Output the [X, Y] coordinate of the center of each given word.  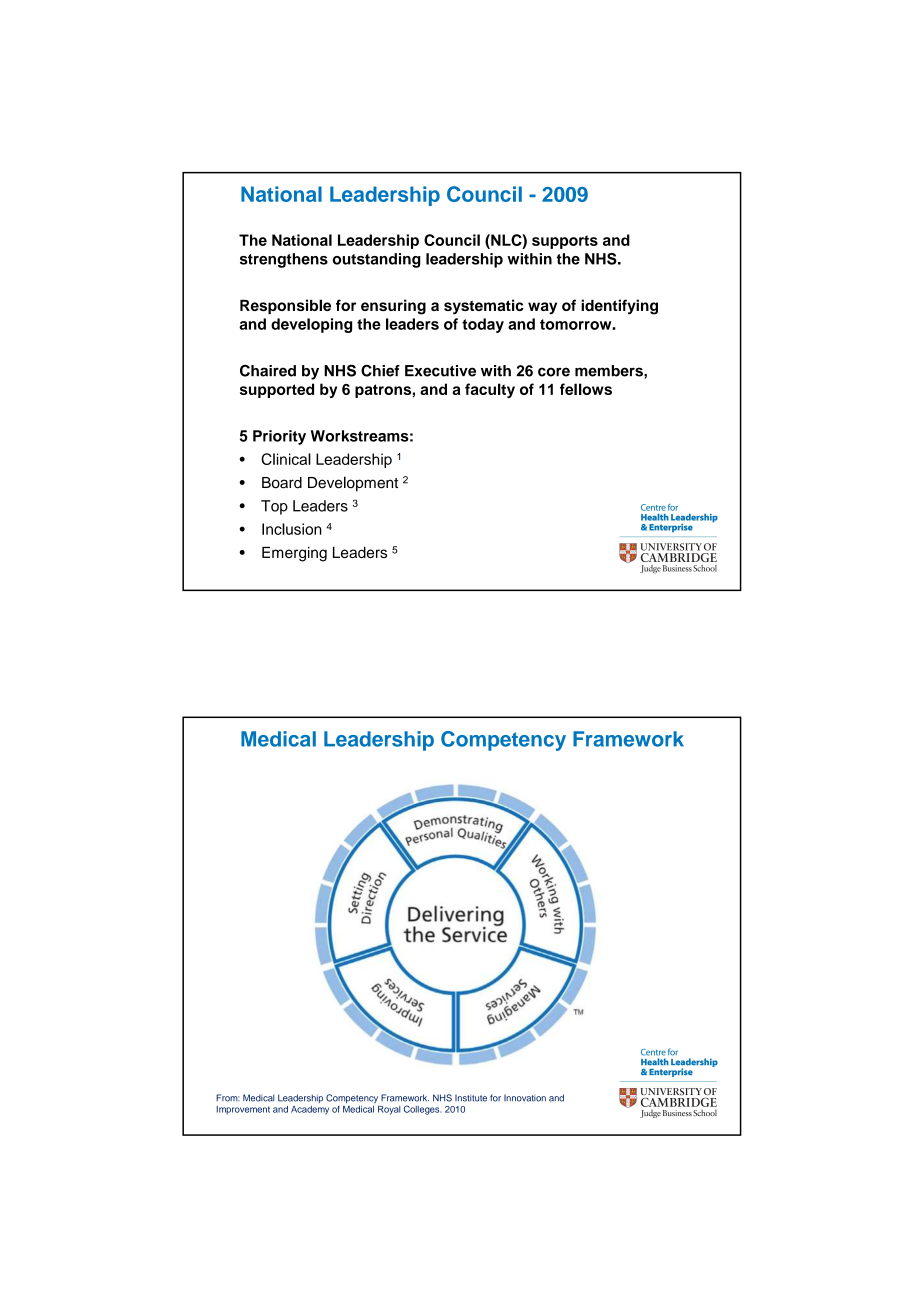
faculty [490, 390]
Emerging [294, 554]
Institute [471, 1098]
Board [282, 483]
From [228, 1098]
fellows [586, 389]
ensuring [393, 307]
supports [565, 242]
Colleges [422, 1110]
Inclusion [292, 529]
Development [353, 484]
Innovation [525, 1098]
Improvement [243, 1110]
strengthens [284, 260]
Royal [389, 1110]
